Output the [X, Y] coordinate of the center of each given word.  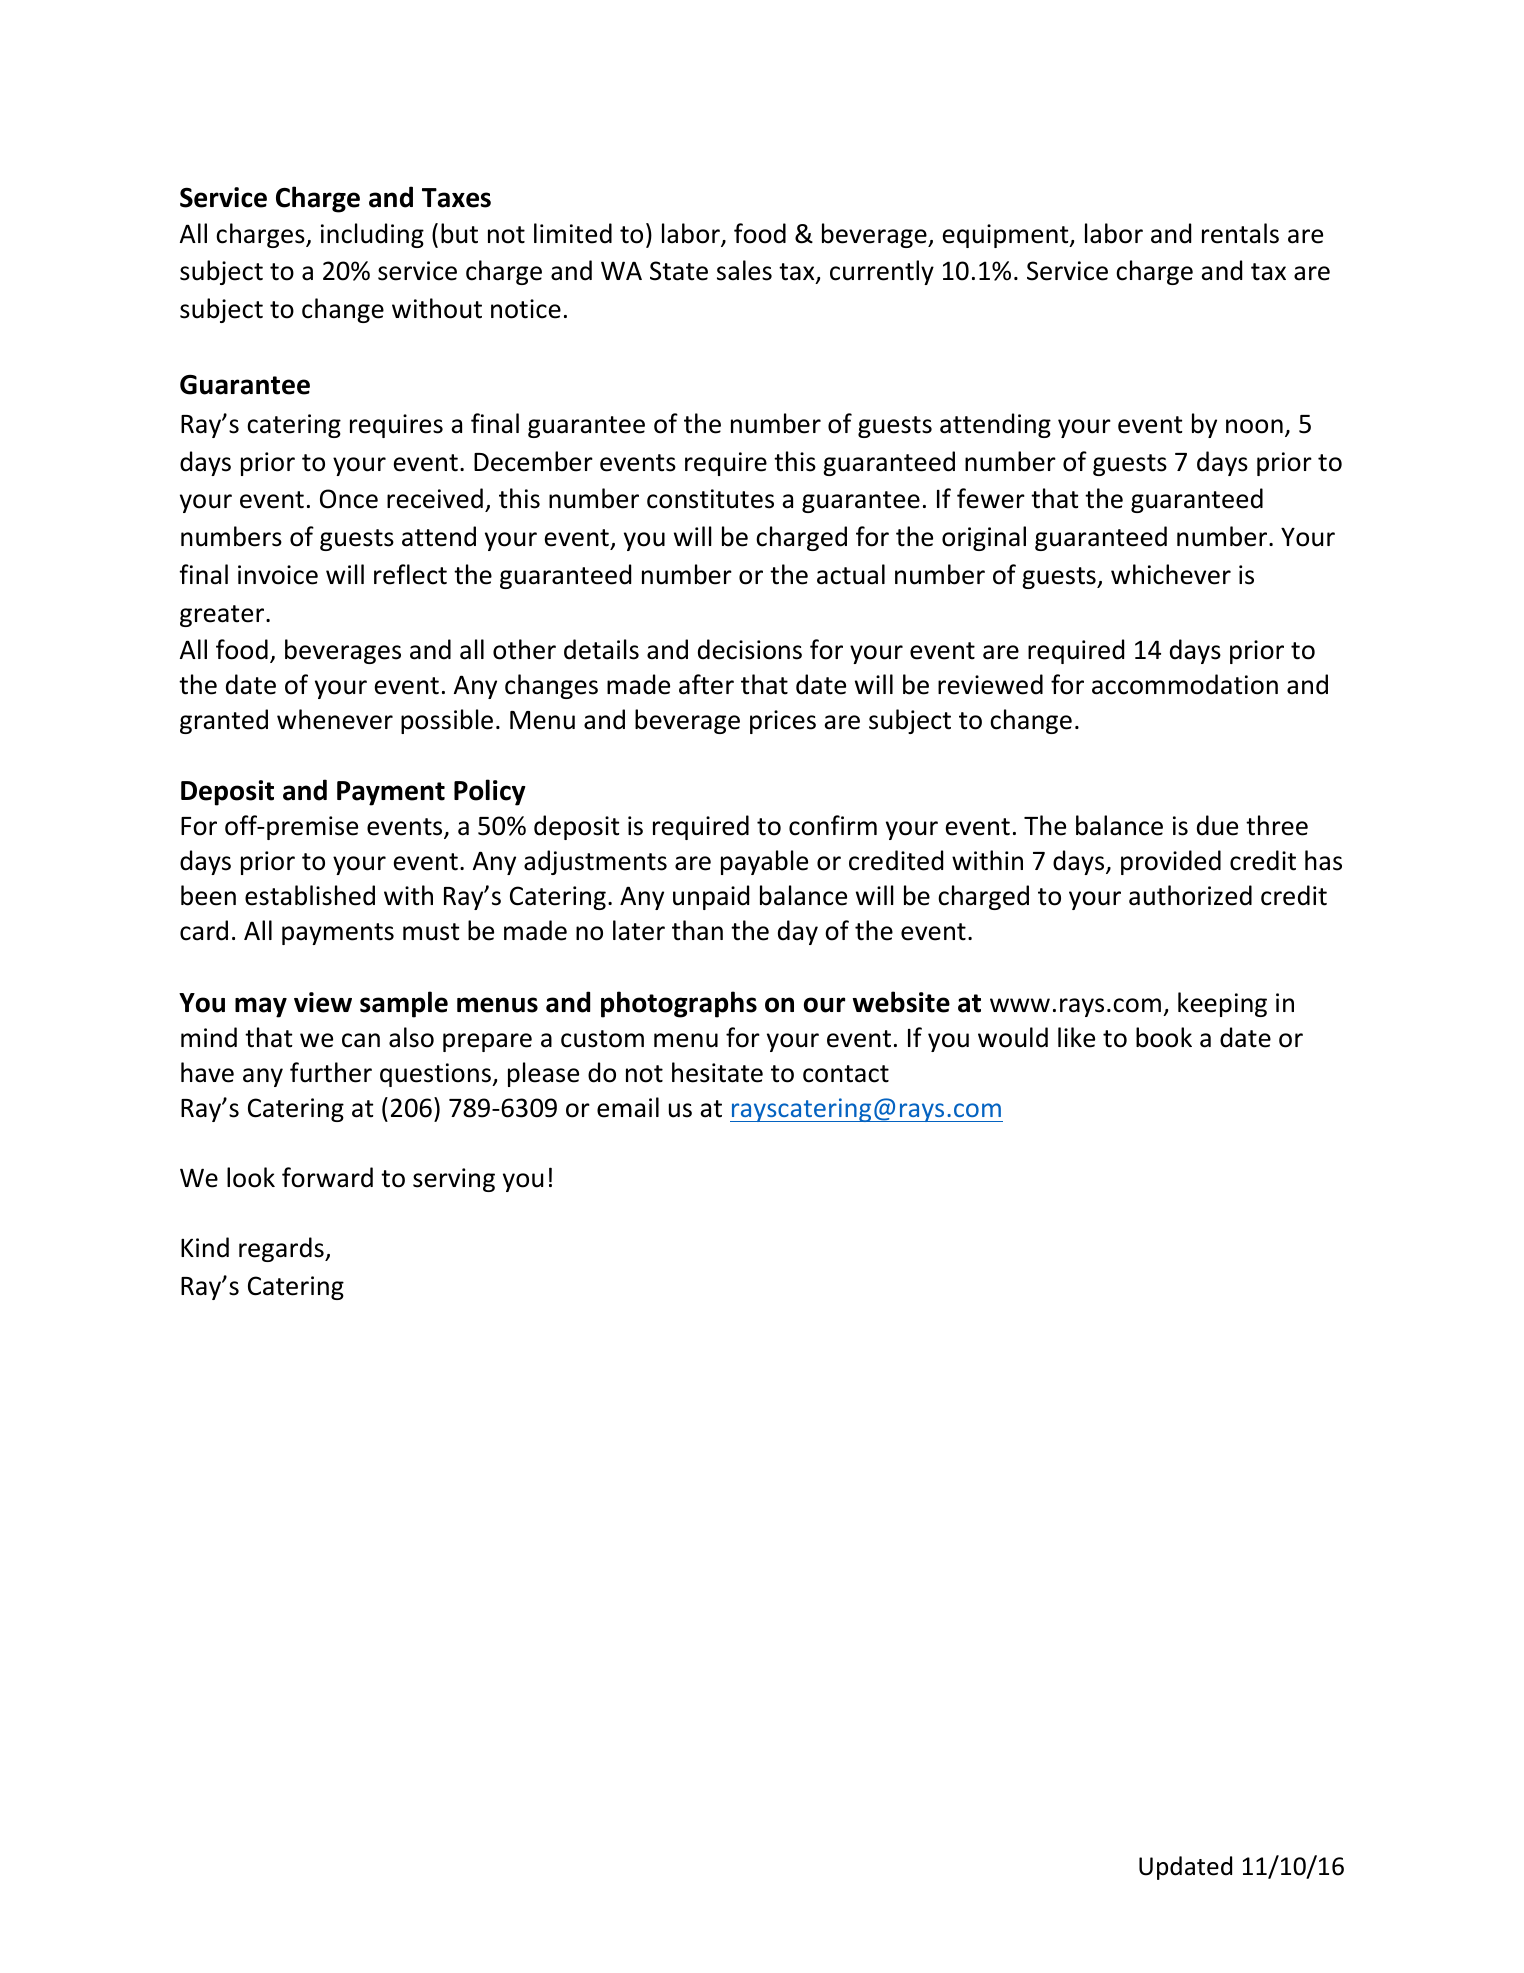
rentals [1240, 233]
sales [744, 270]
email [628, 1107]
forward [327, 1177]
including [372, 235]
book [1164, 1037]
